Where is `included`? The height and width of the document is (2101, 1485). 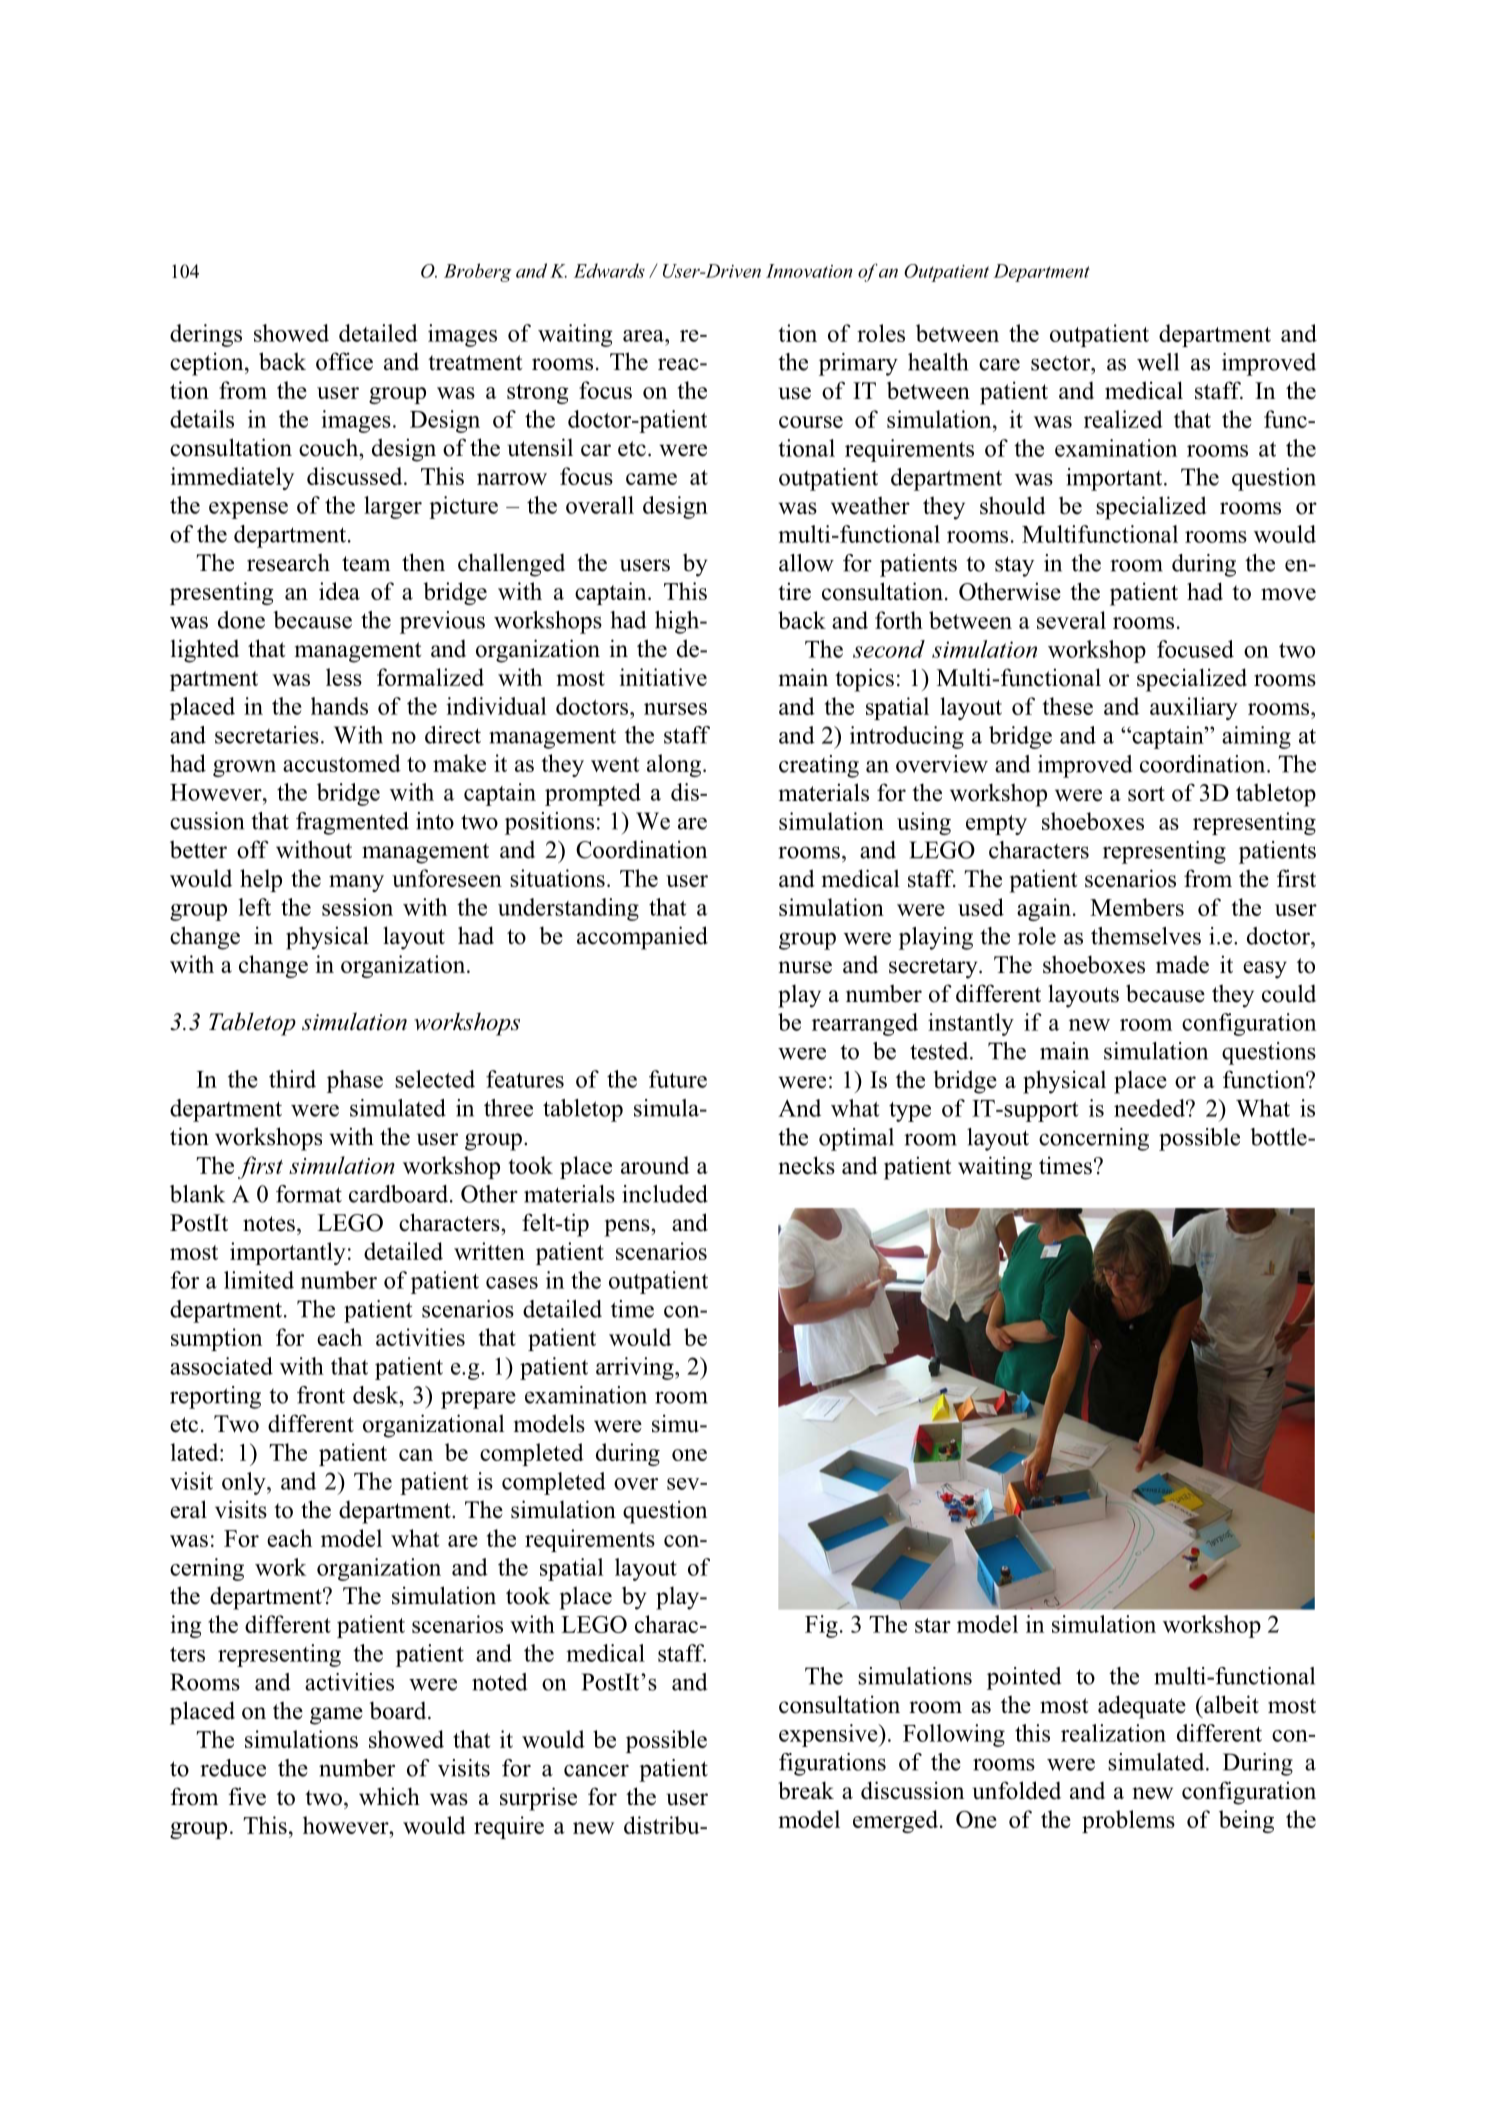
included is located at coordinates (665, 1194).
